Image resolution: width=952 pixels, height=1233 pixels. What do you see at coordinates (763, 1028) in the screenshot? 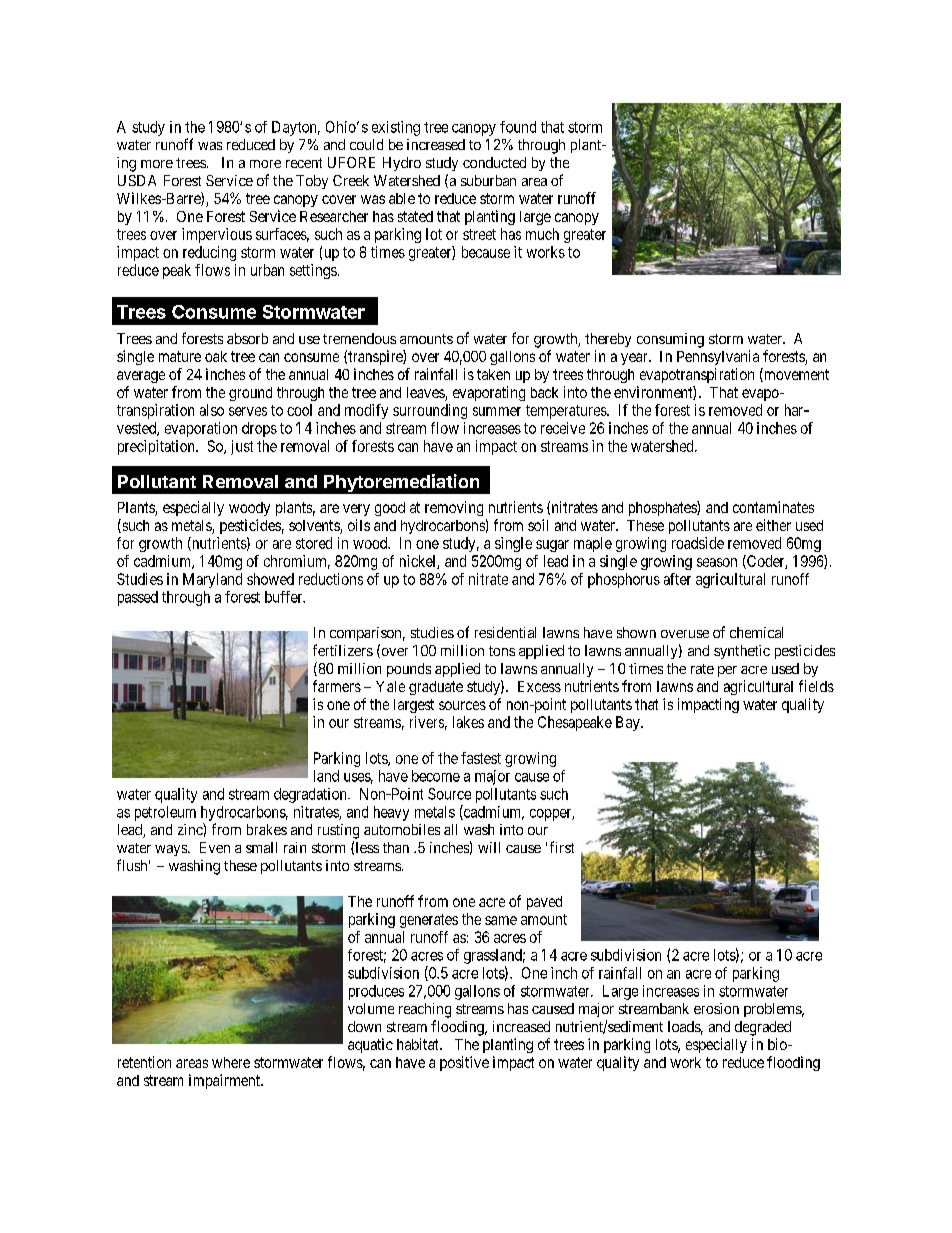
I see `degraded` at bounding box center [763, 1028].
